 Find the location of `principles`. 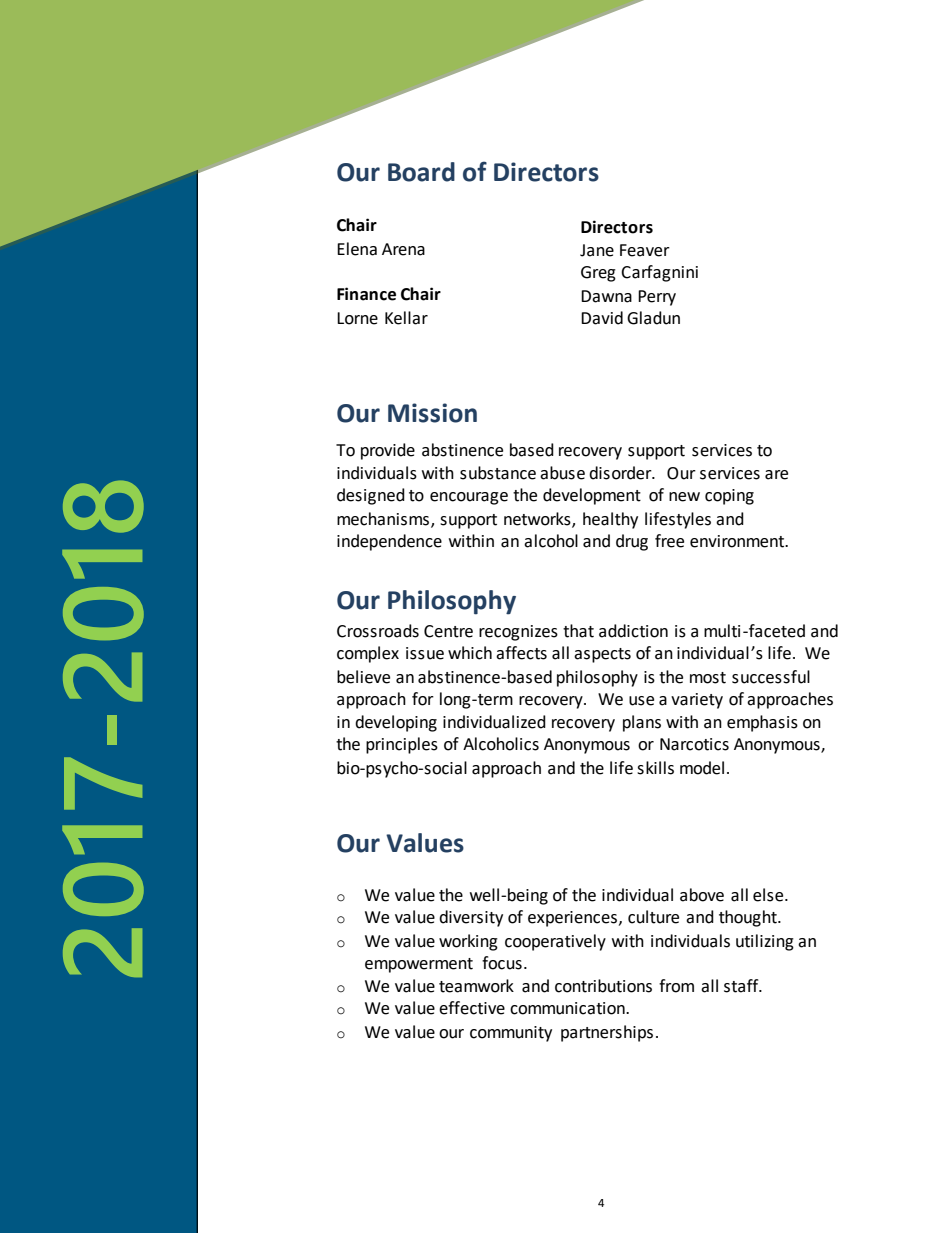

principles is located at coordinates (402, 745).
